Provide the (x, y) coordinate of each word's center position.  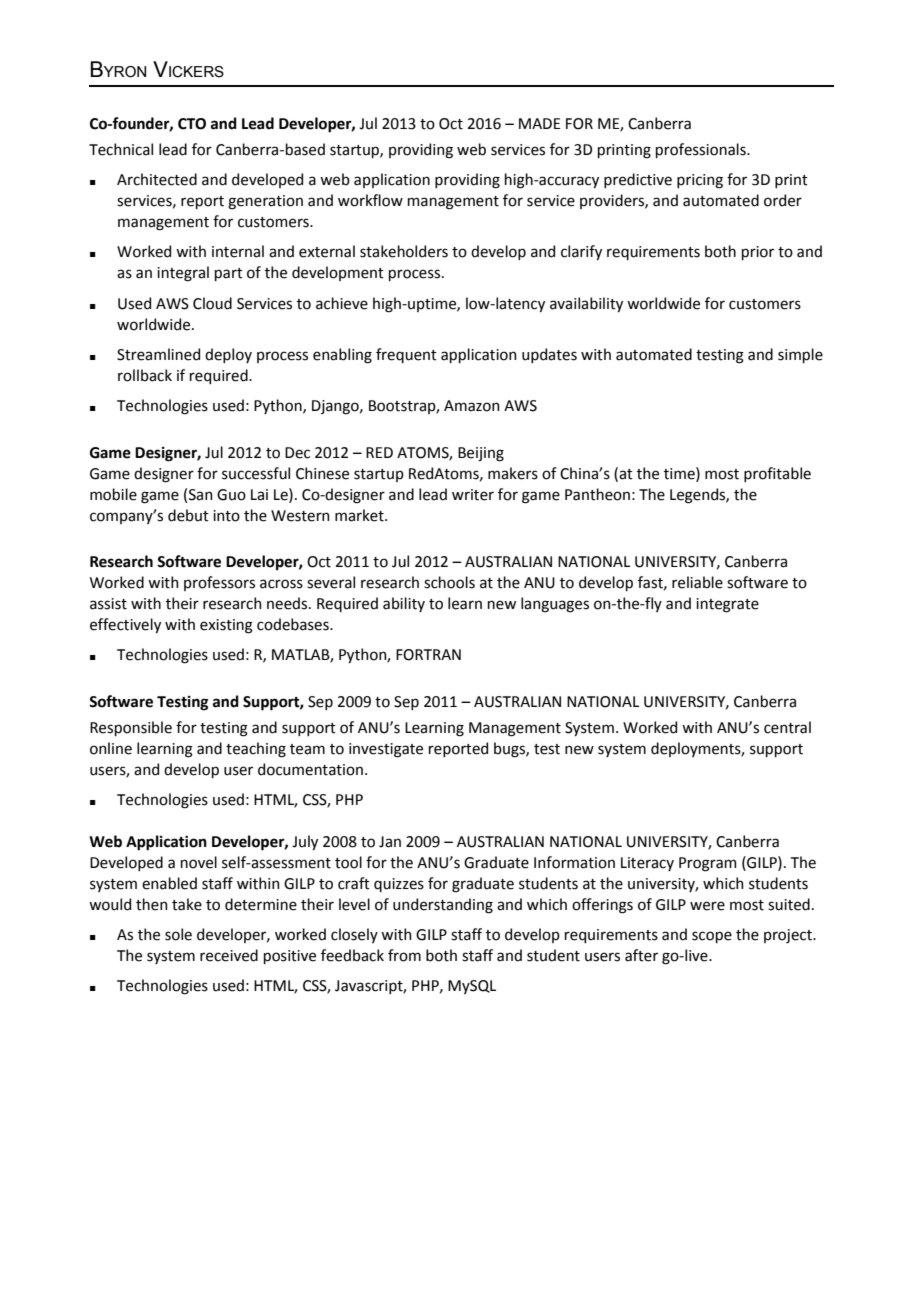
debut (188, 515)
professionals (702, 150)
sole (178, 934)
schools (449, 582)
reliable (697, 582)
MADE (539, 123)
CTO (192, 124)
